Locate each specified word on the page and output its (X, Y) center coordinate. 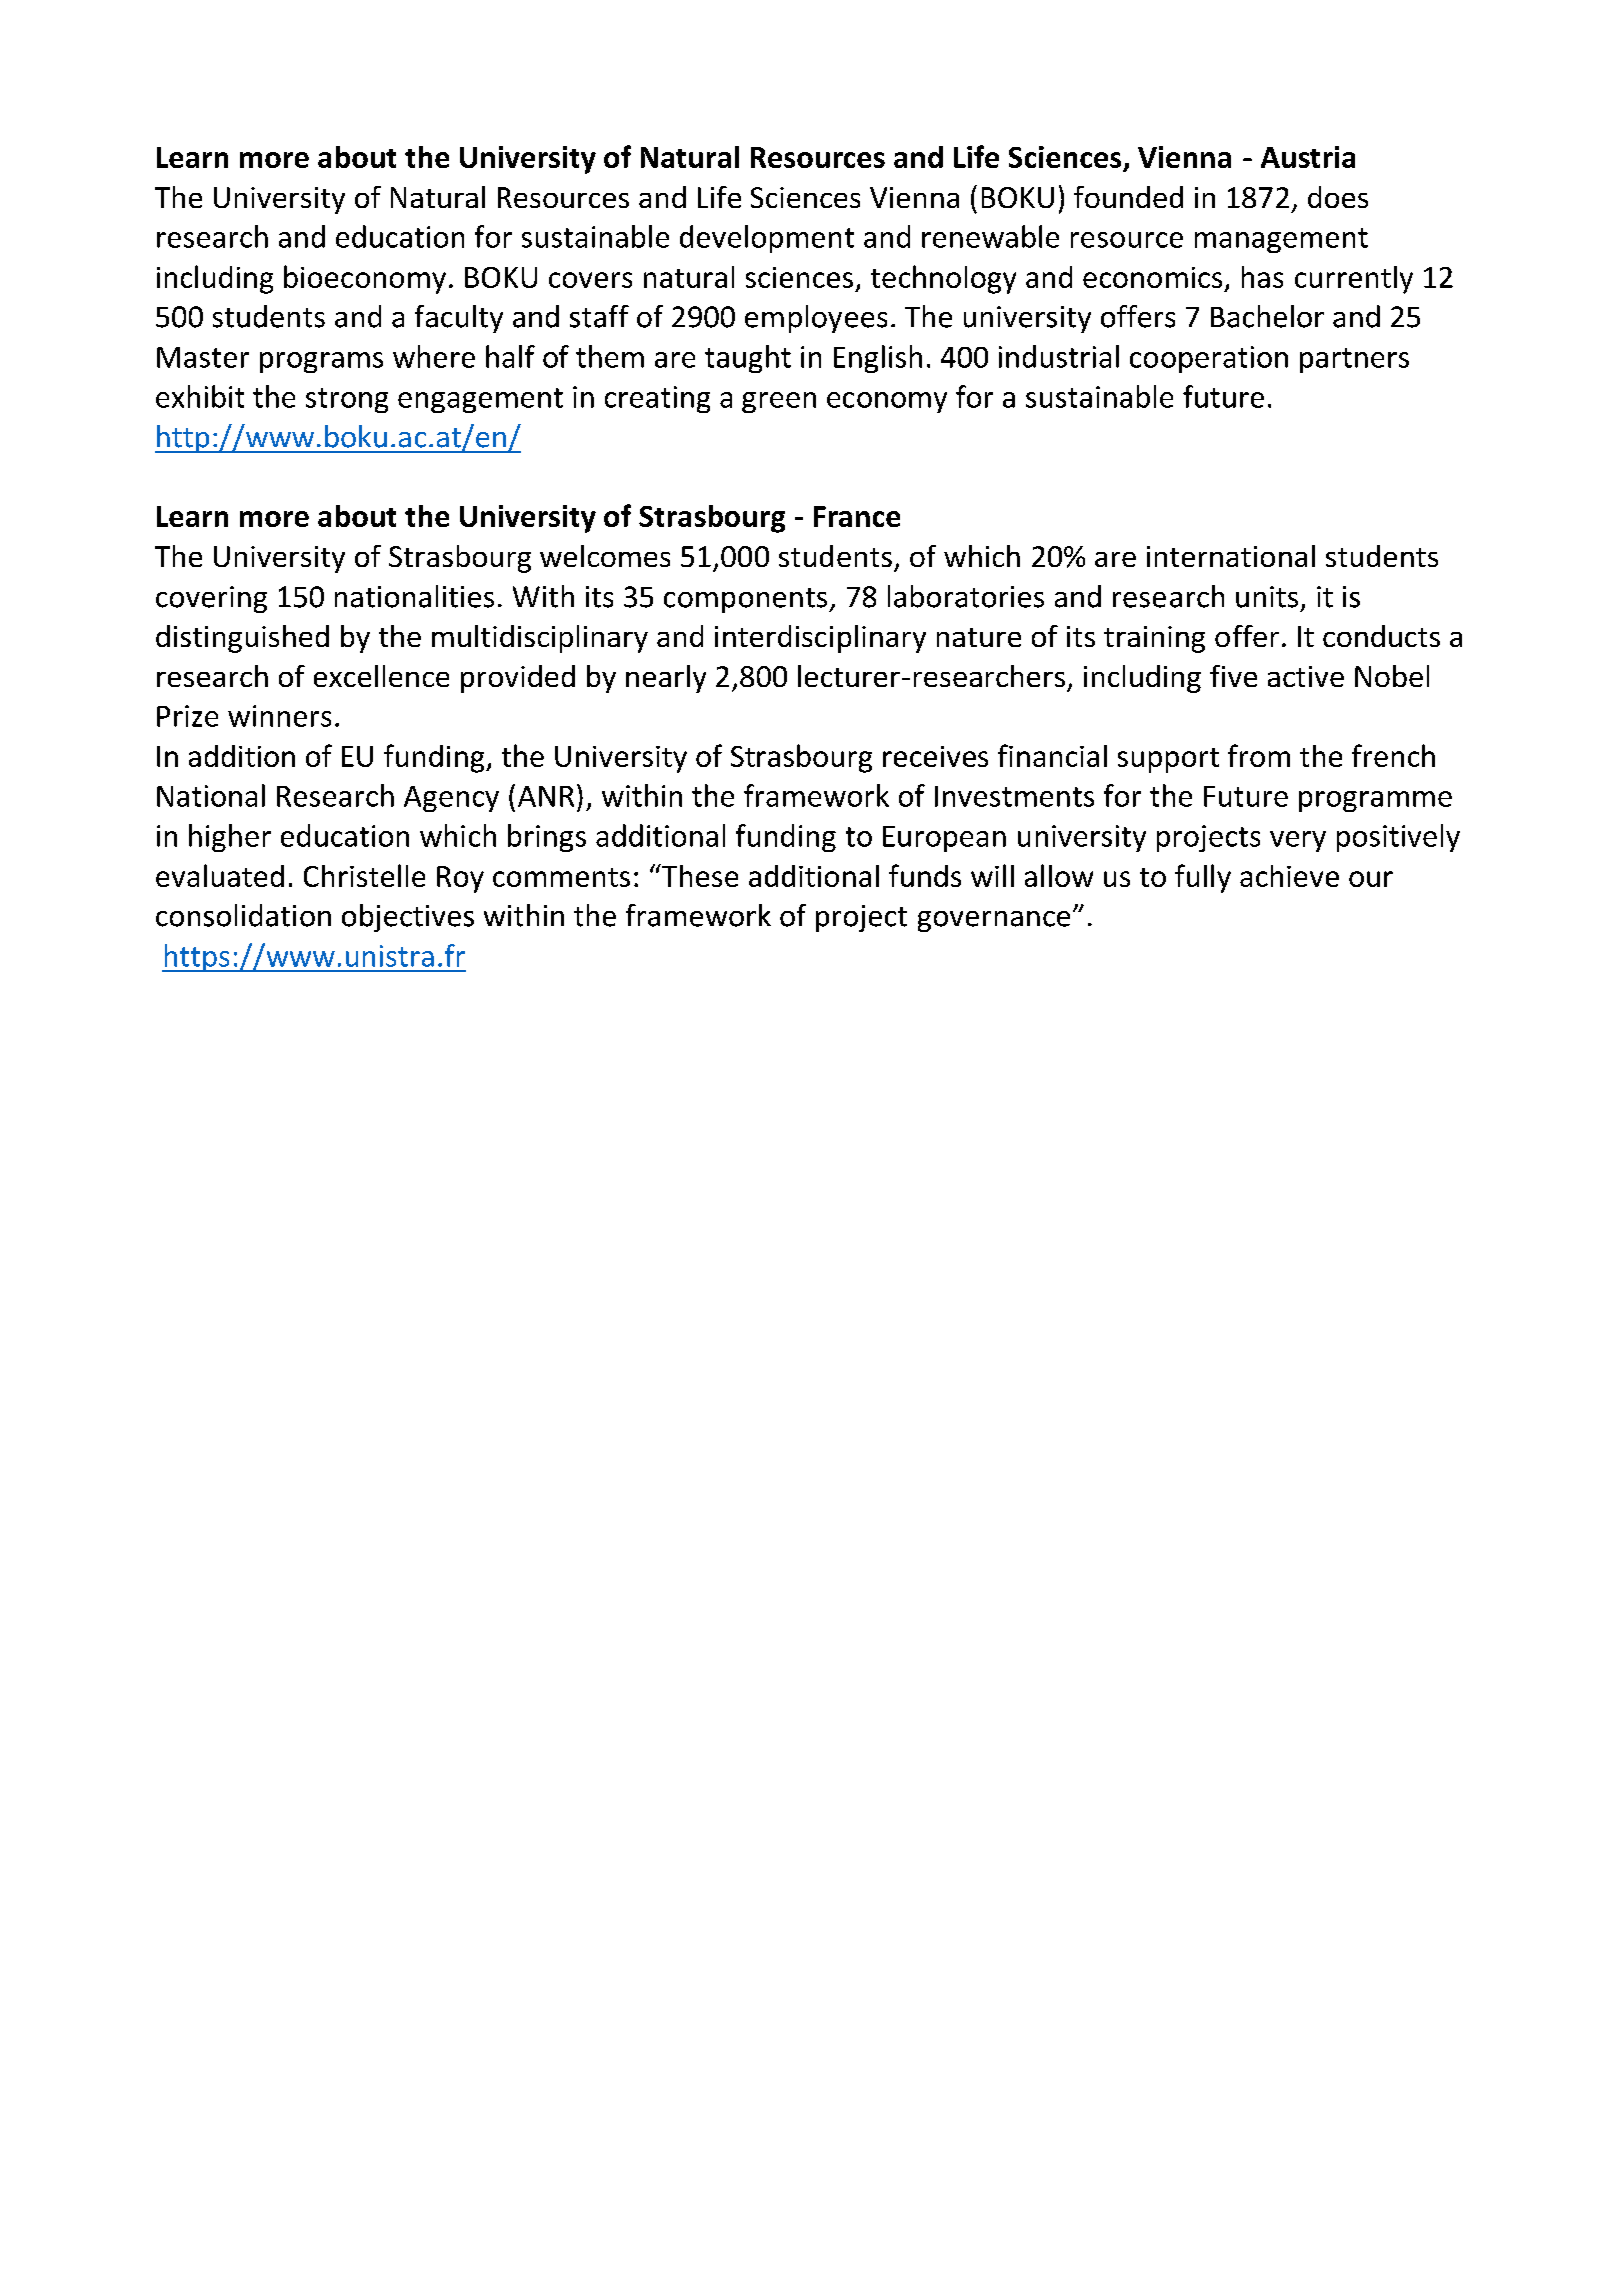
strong (347, 400)
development (767, 239)
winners (279, 716)
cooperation (1209, 359)
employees (816, 319)
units (1267, 597)
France (857, 516)
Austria (1308, 157)
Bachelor (1267, 316)
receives (935, 756)
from (1259, 755)
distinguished (242, 639)
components (747, 600)
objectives (408, 918)
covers (590, 280)
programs (321, 362)
